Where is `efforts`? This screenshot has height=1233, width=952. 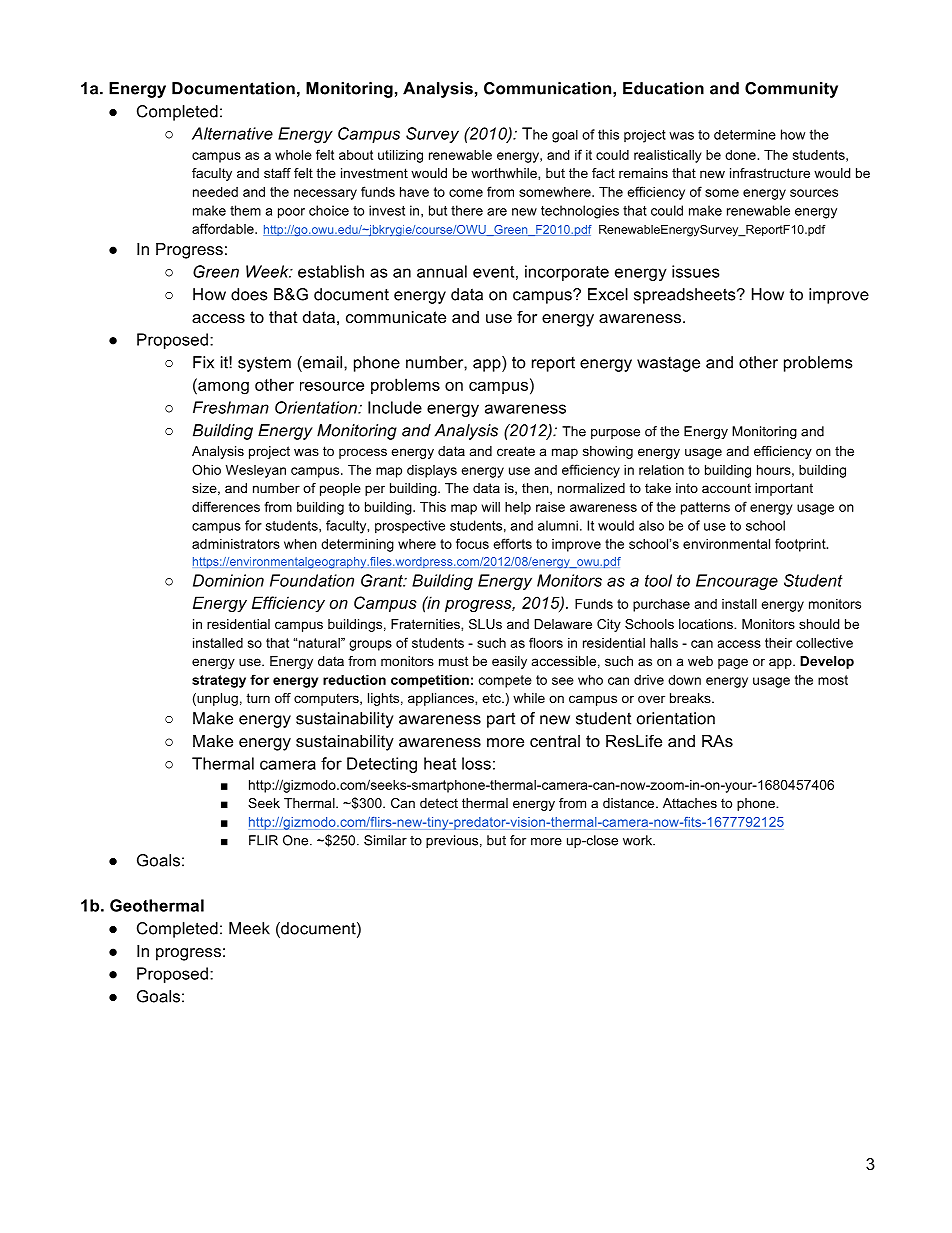 efforts is located at coordinates (512, 543).
